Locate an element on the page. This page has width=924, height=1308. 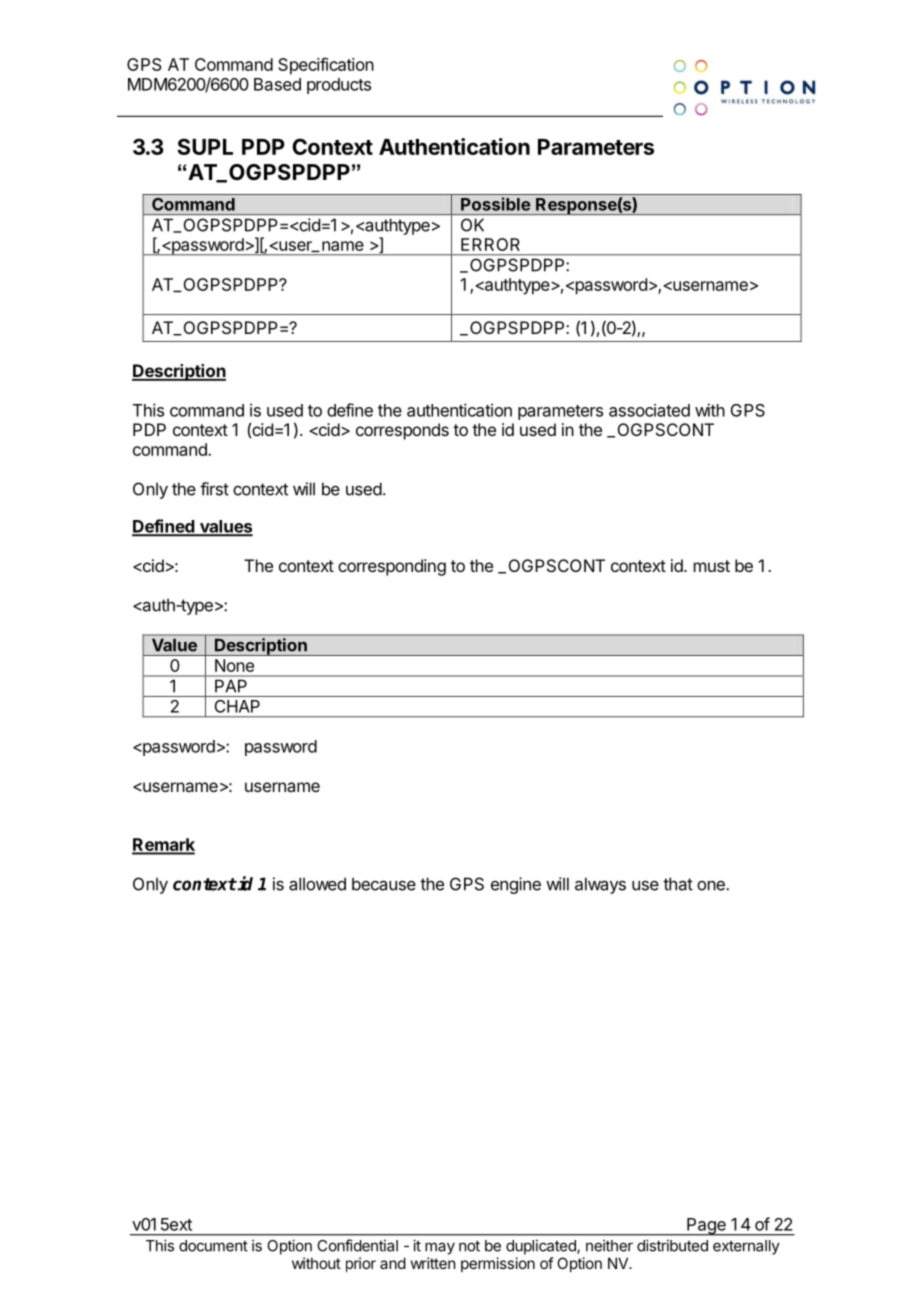
corresponding is located at coordinates (392, 567).
